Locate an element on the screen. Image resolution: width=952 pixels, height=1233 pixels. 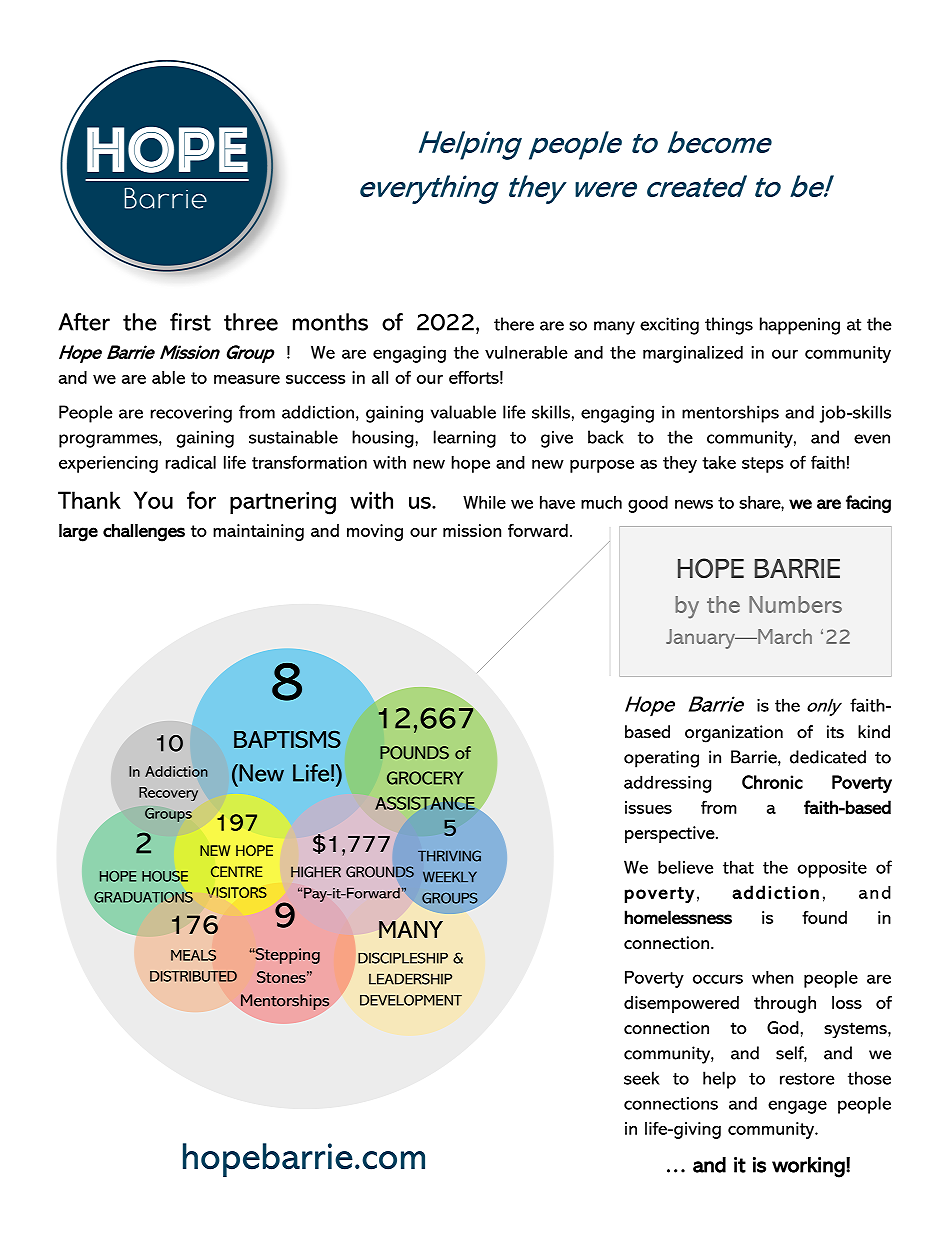
challenges is located at coordinates (144, 532).
